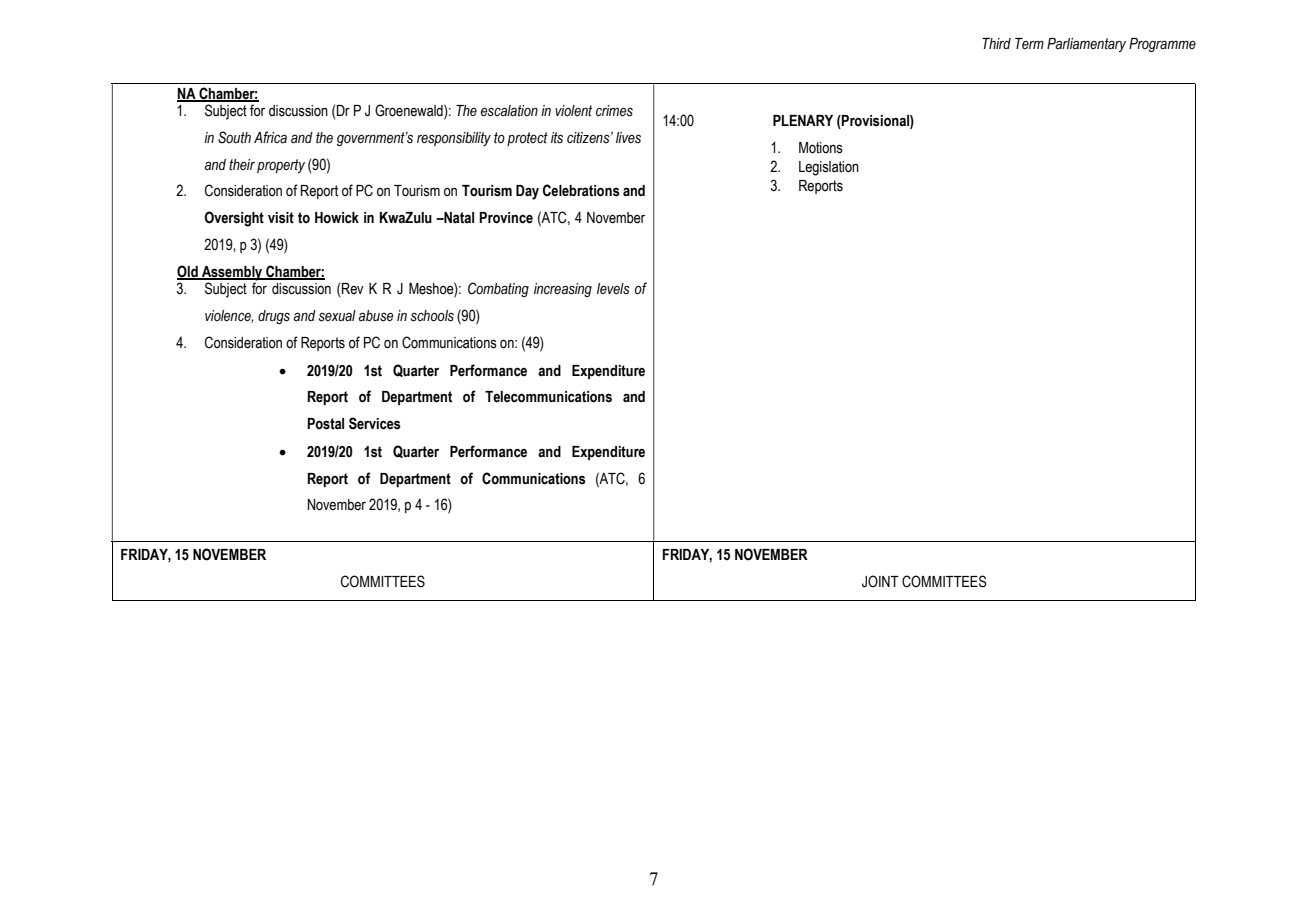 This document has height=924, width=1308. I want to click on JOINT, so click(880, 581).
